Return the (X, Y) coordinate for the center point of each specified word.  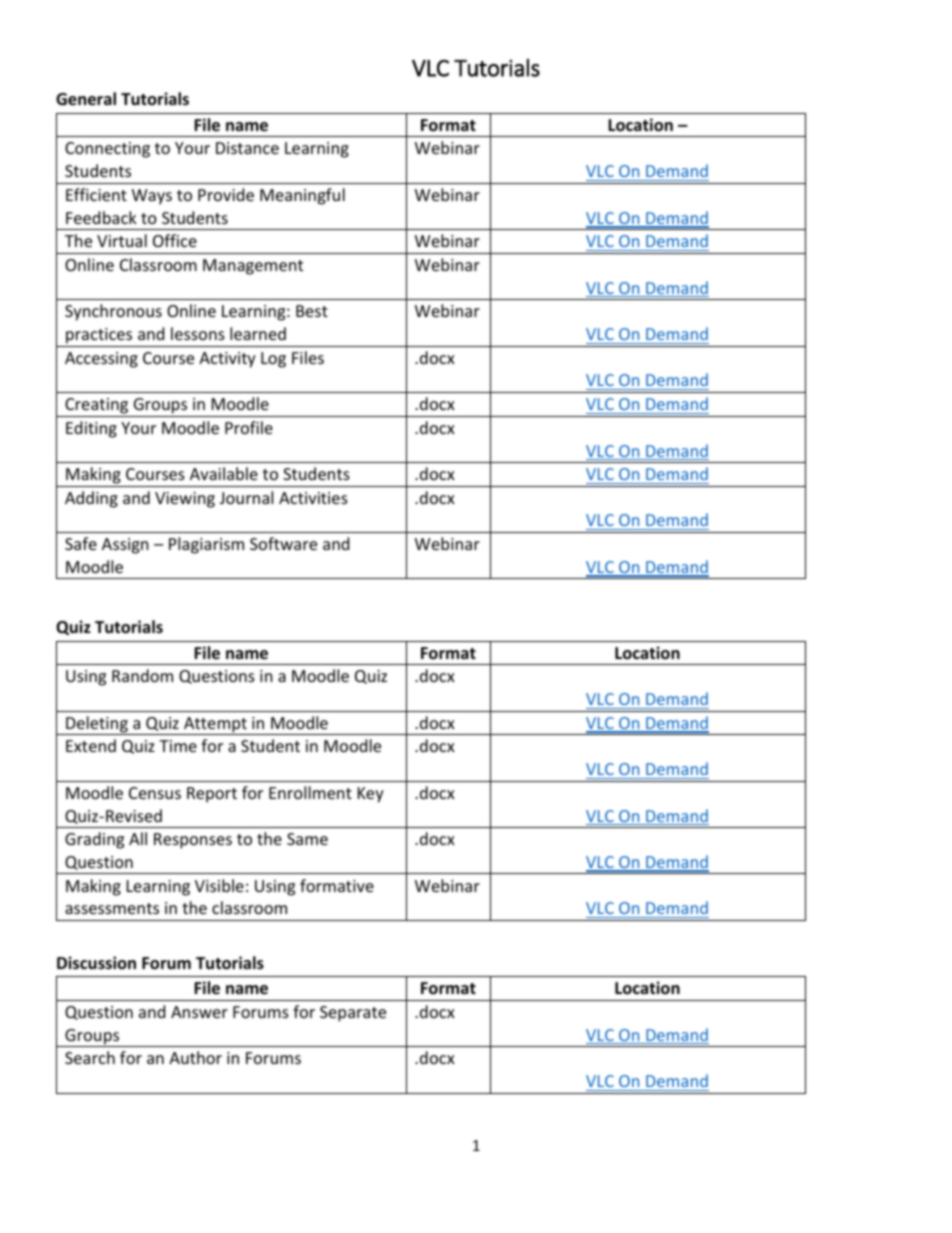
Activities (313, 498)
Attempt (215, 726)
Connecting (107, 150)
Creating (96, 406)
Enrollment (310, 792)
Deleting (97, 725)
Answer (199, 1012)
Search (90, 1057)
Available (224, 473)
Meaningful (302, 196)
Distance (247, 148)
